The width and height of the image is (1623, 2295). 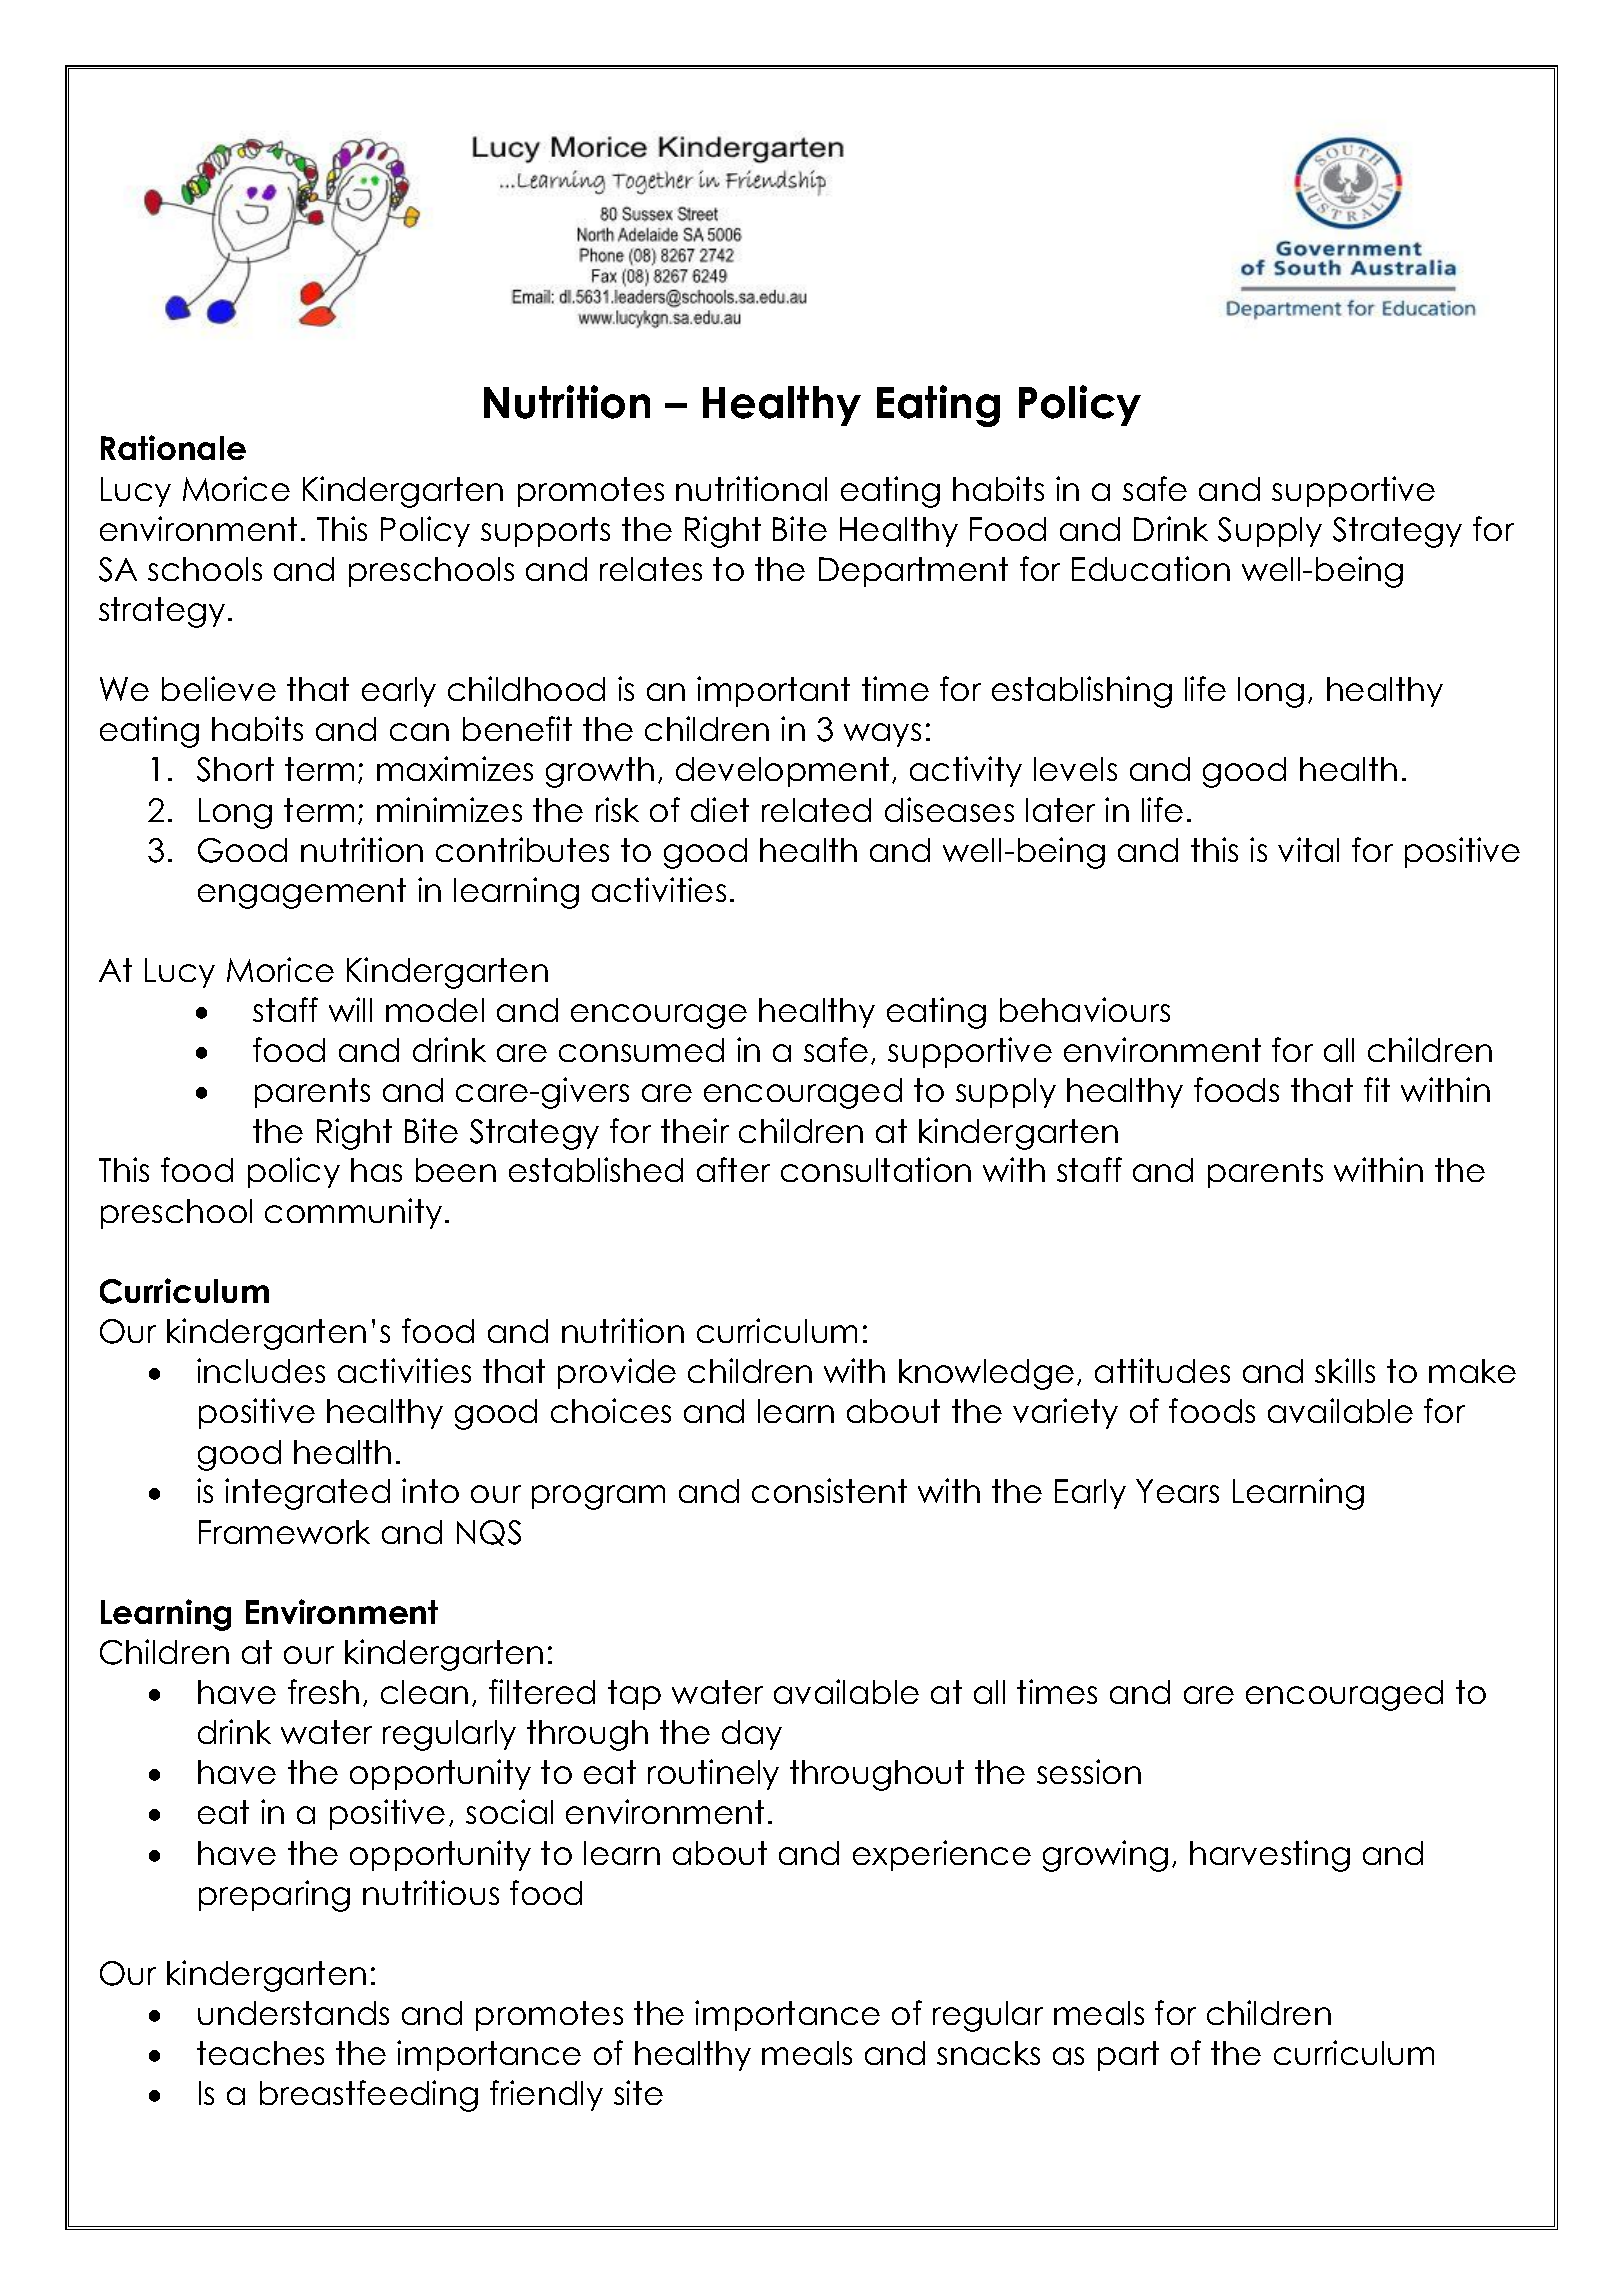 I want to click on engagement, so click(x=302, y=893).
